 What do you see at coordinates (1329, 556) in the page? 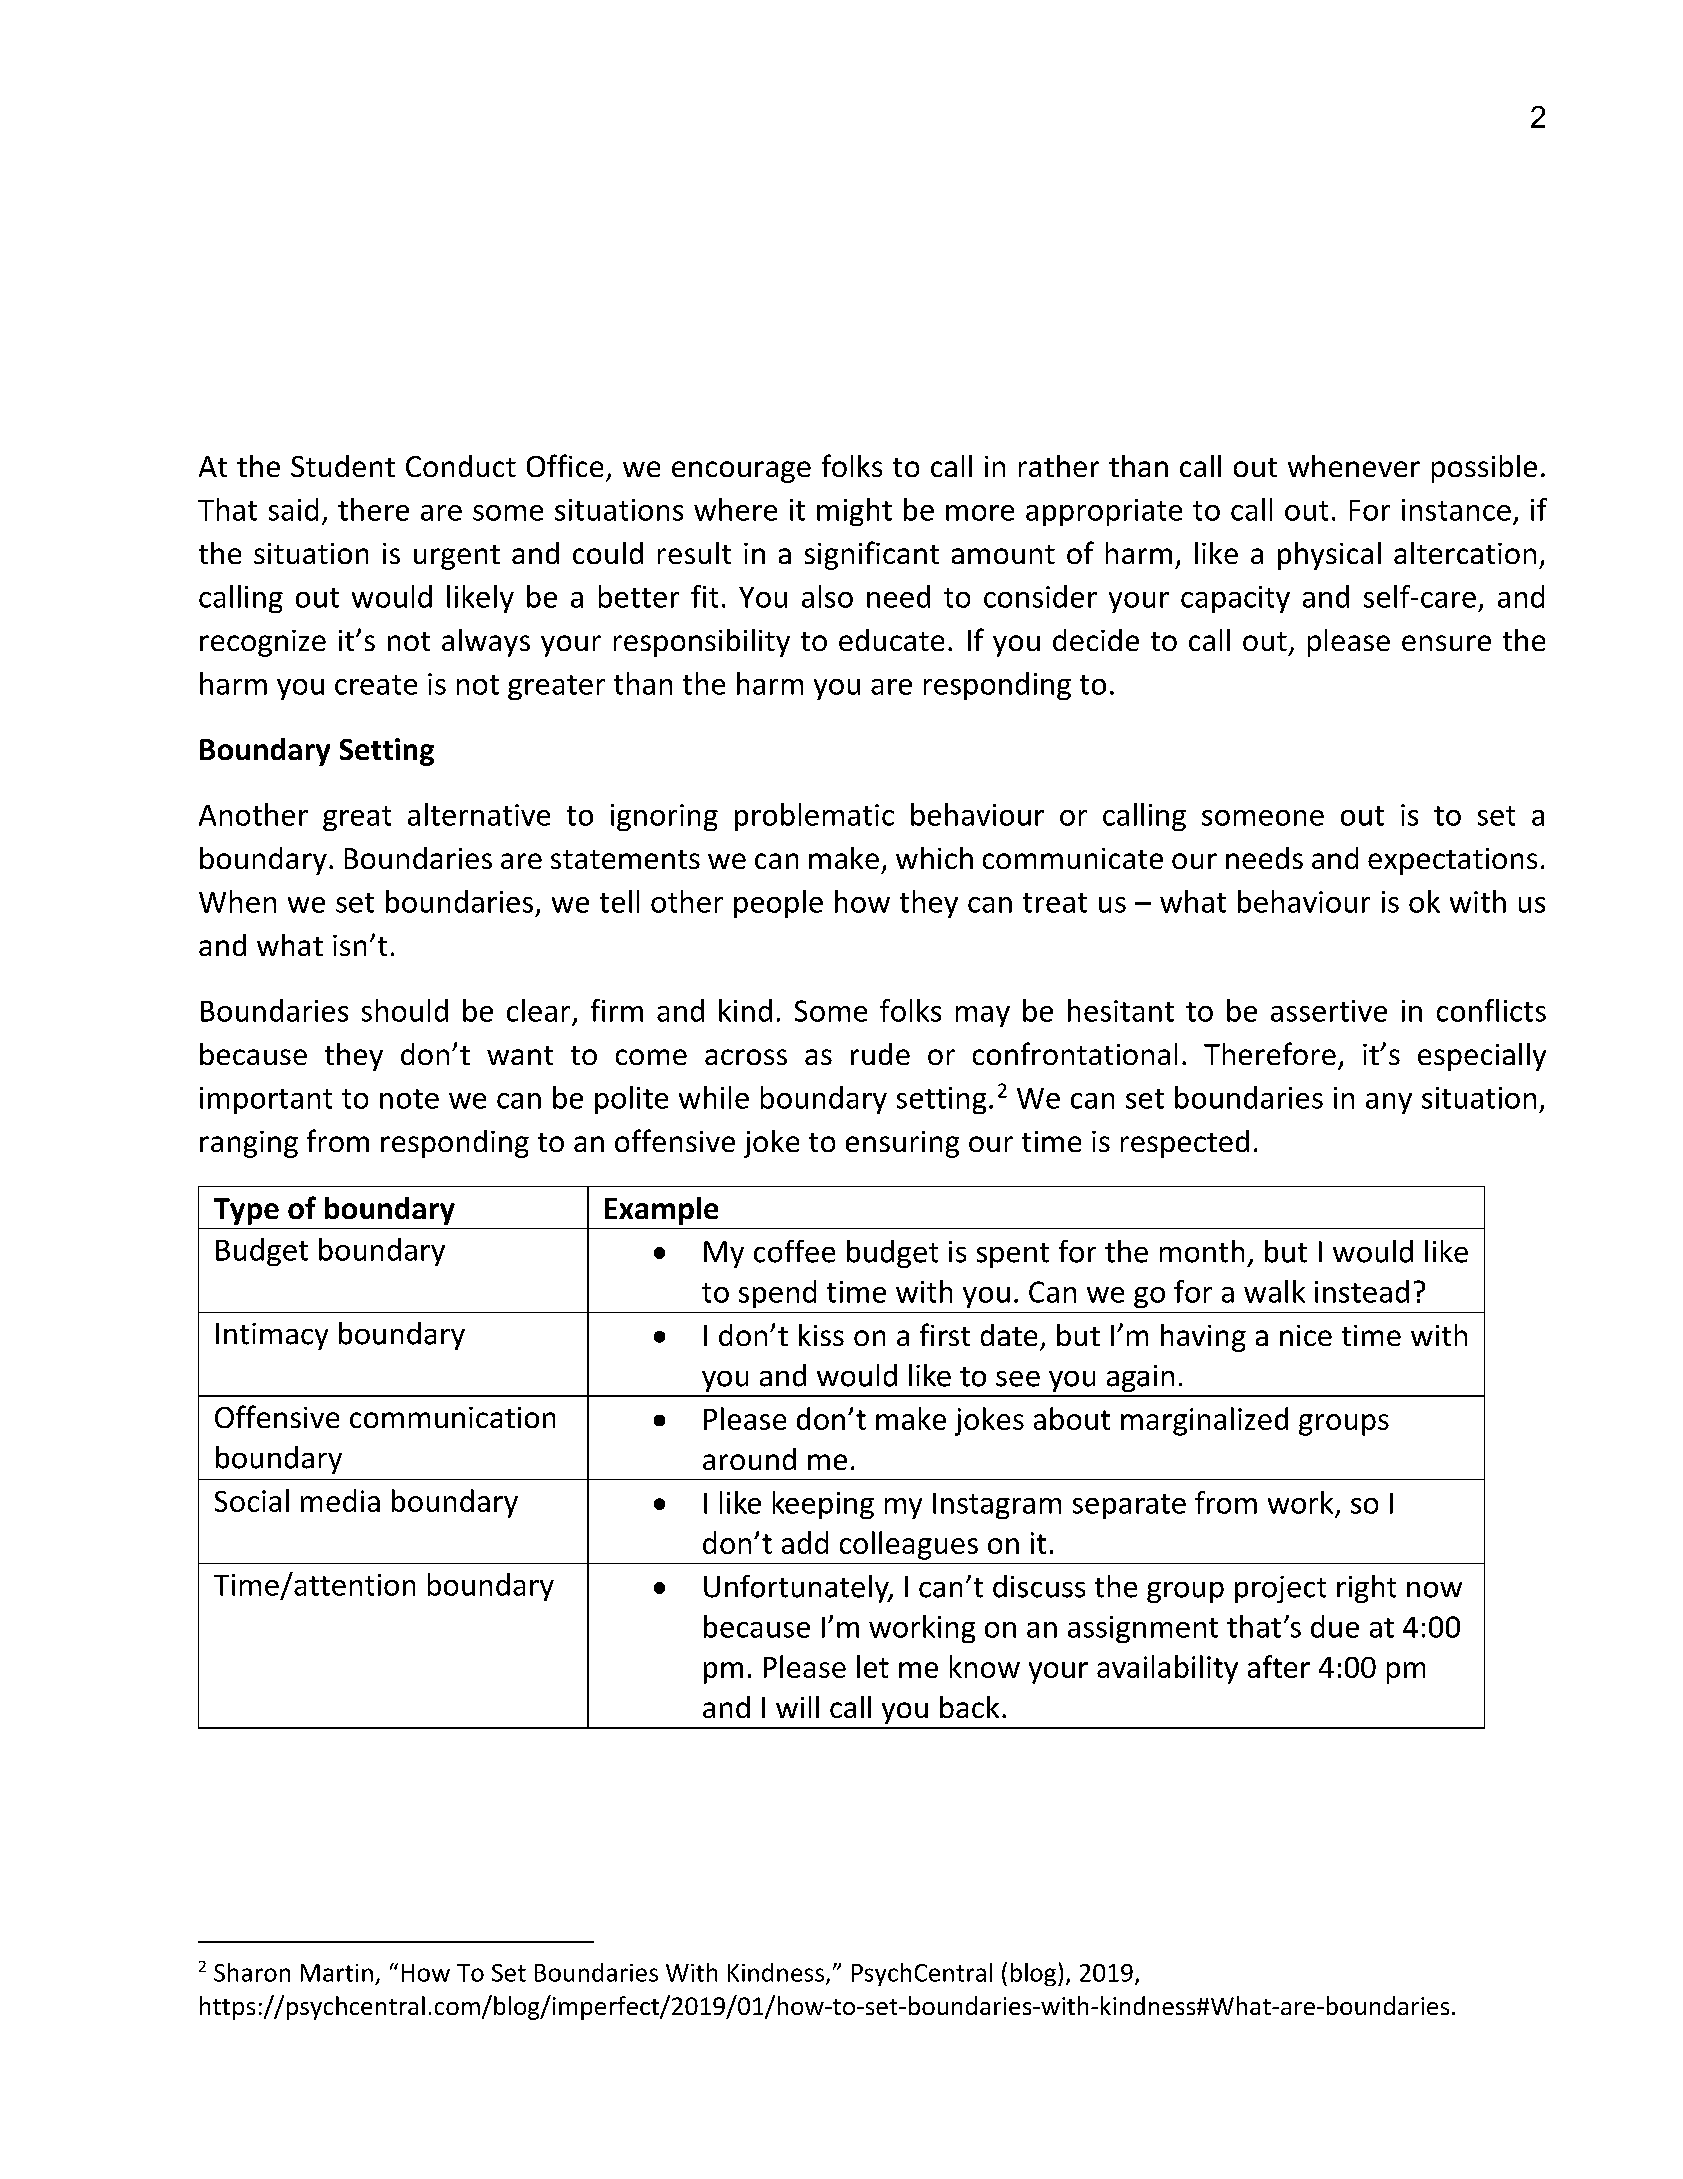
I see `physical` at bounding box center [1329, 556].
